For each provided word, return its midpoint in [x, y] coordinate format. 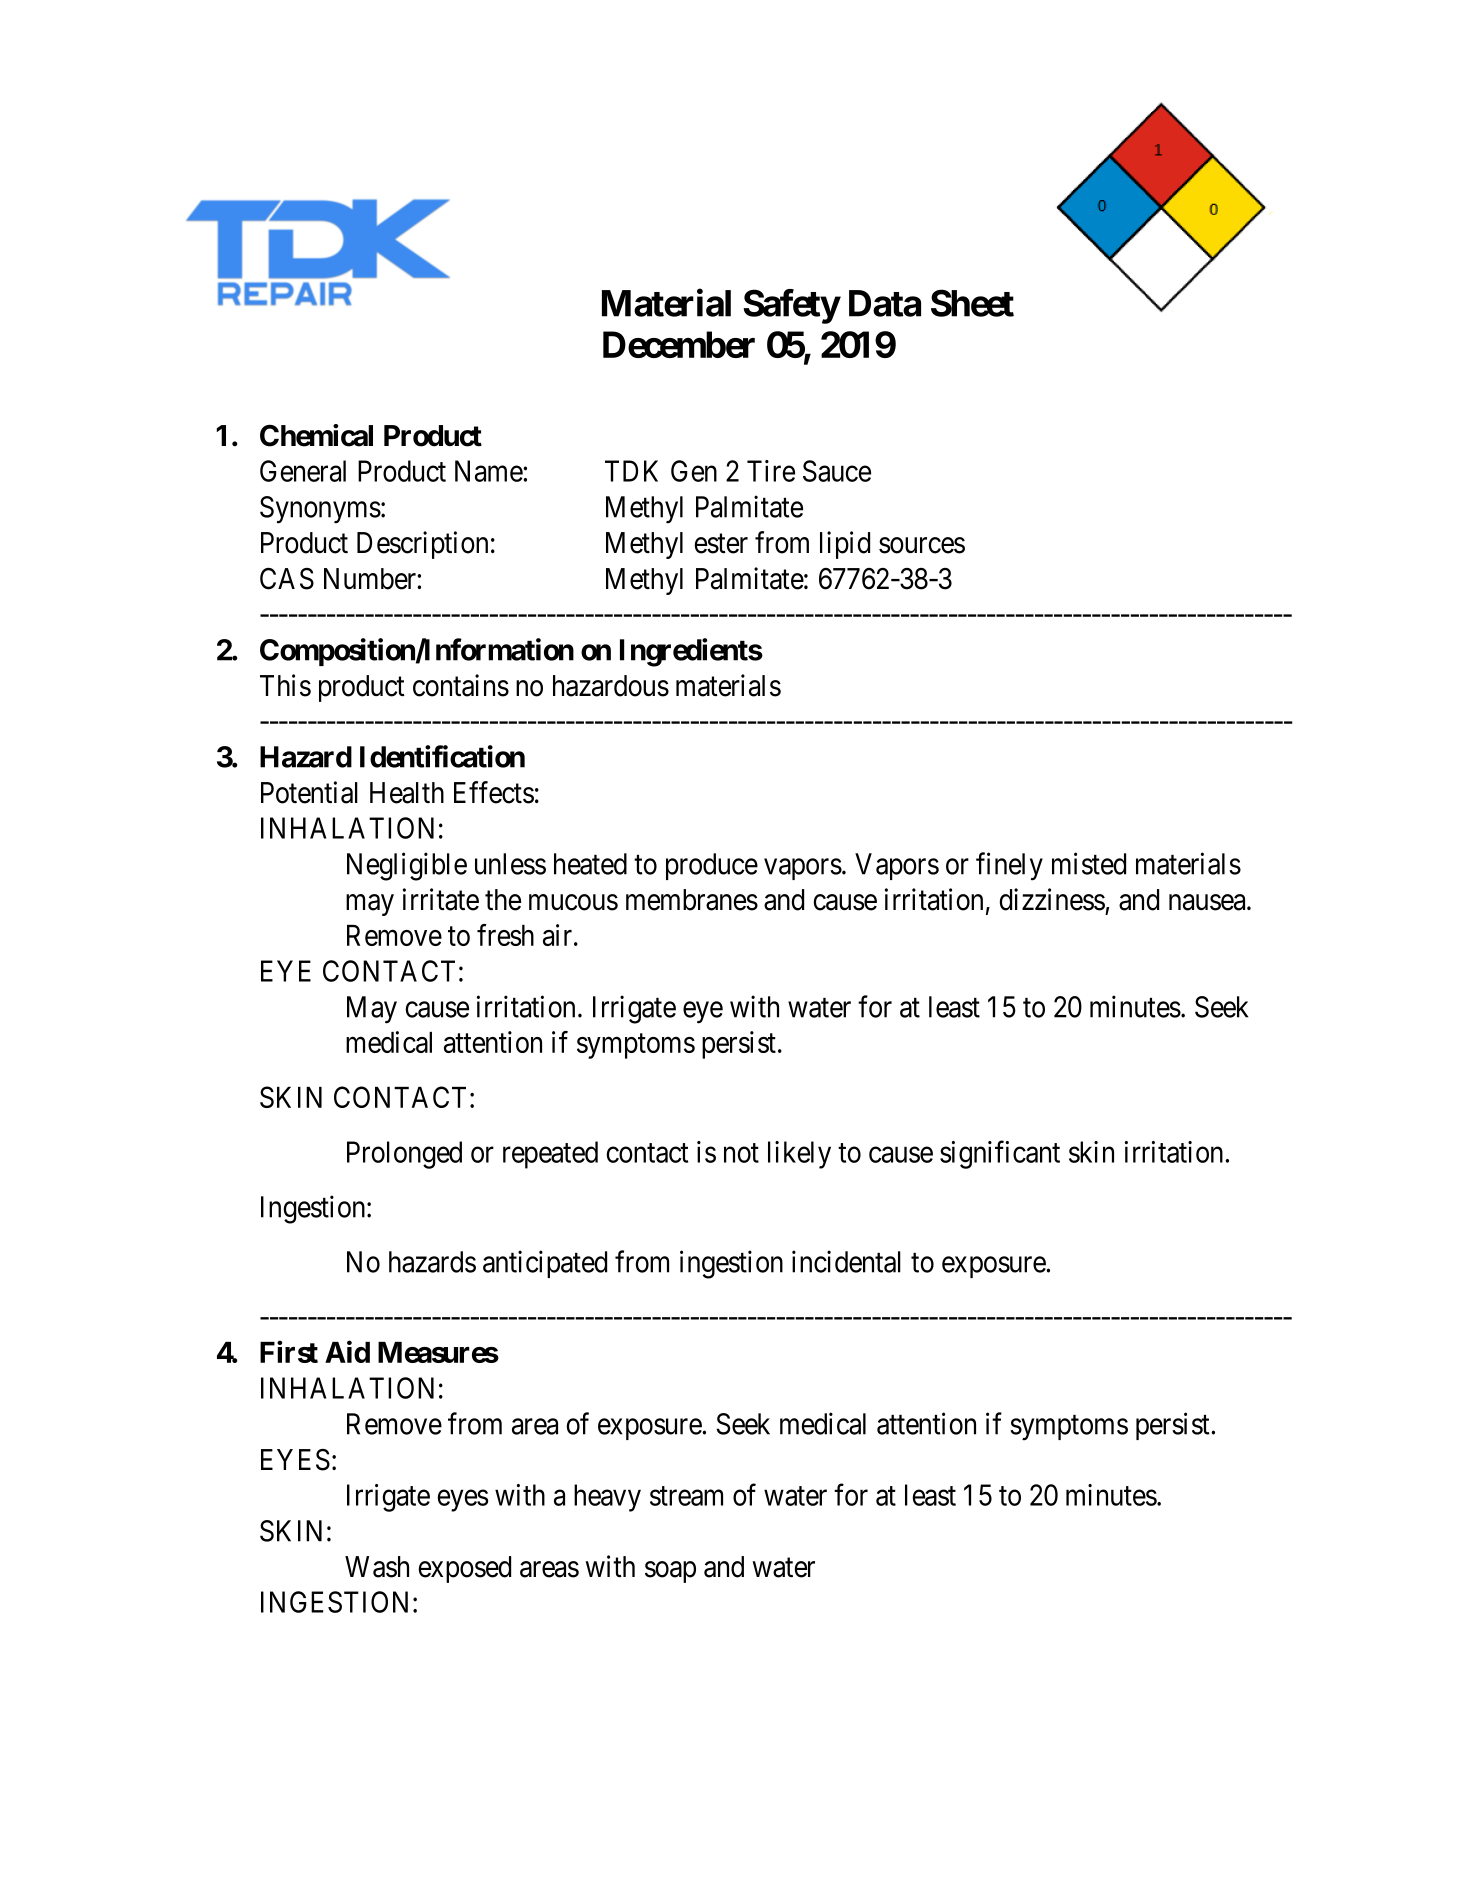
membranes [692, 900]
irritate [441, 899]
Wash [377, 1567]
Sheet [972, 303]
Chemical [316, 435]
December [679, 344]
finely [1009, 866]
